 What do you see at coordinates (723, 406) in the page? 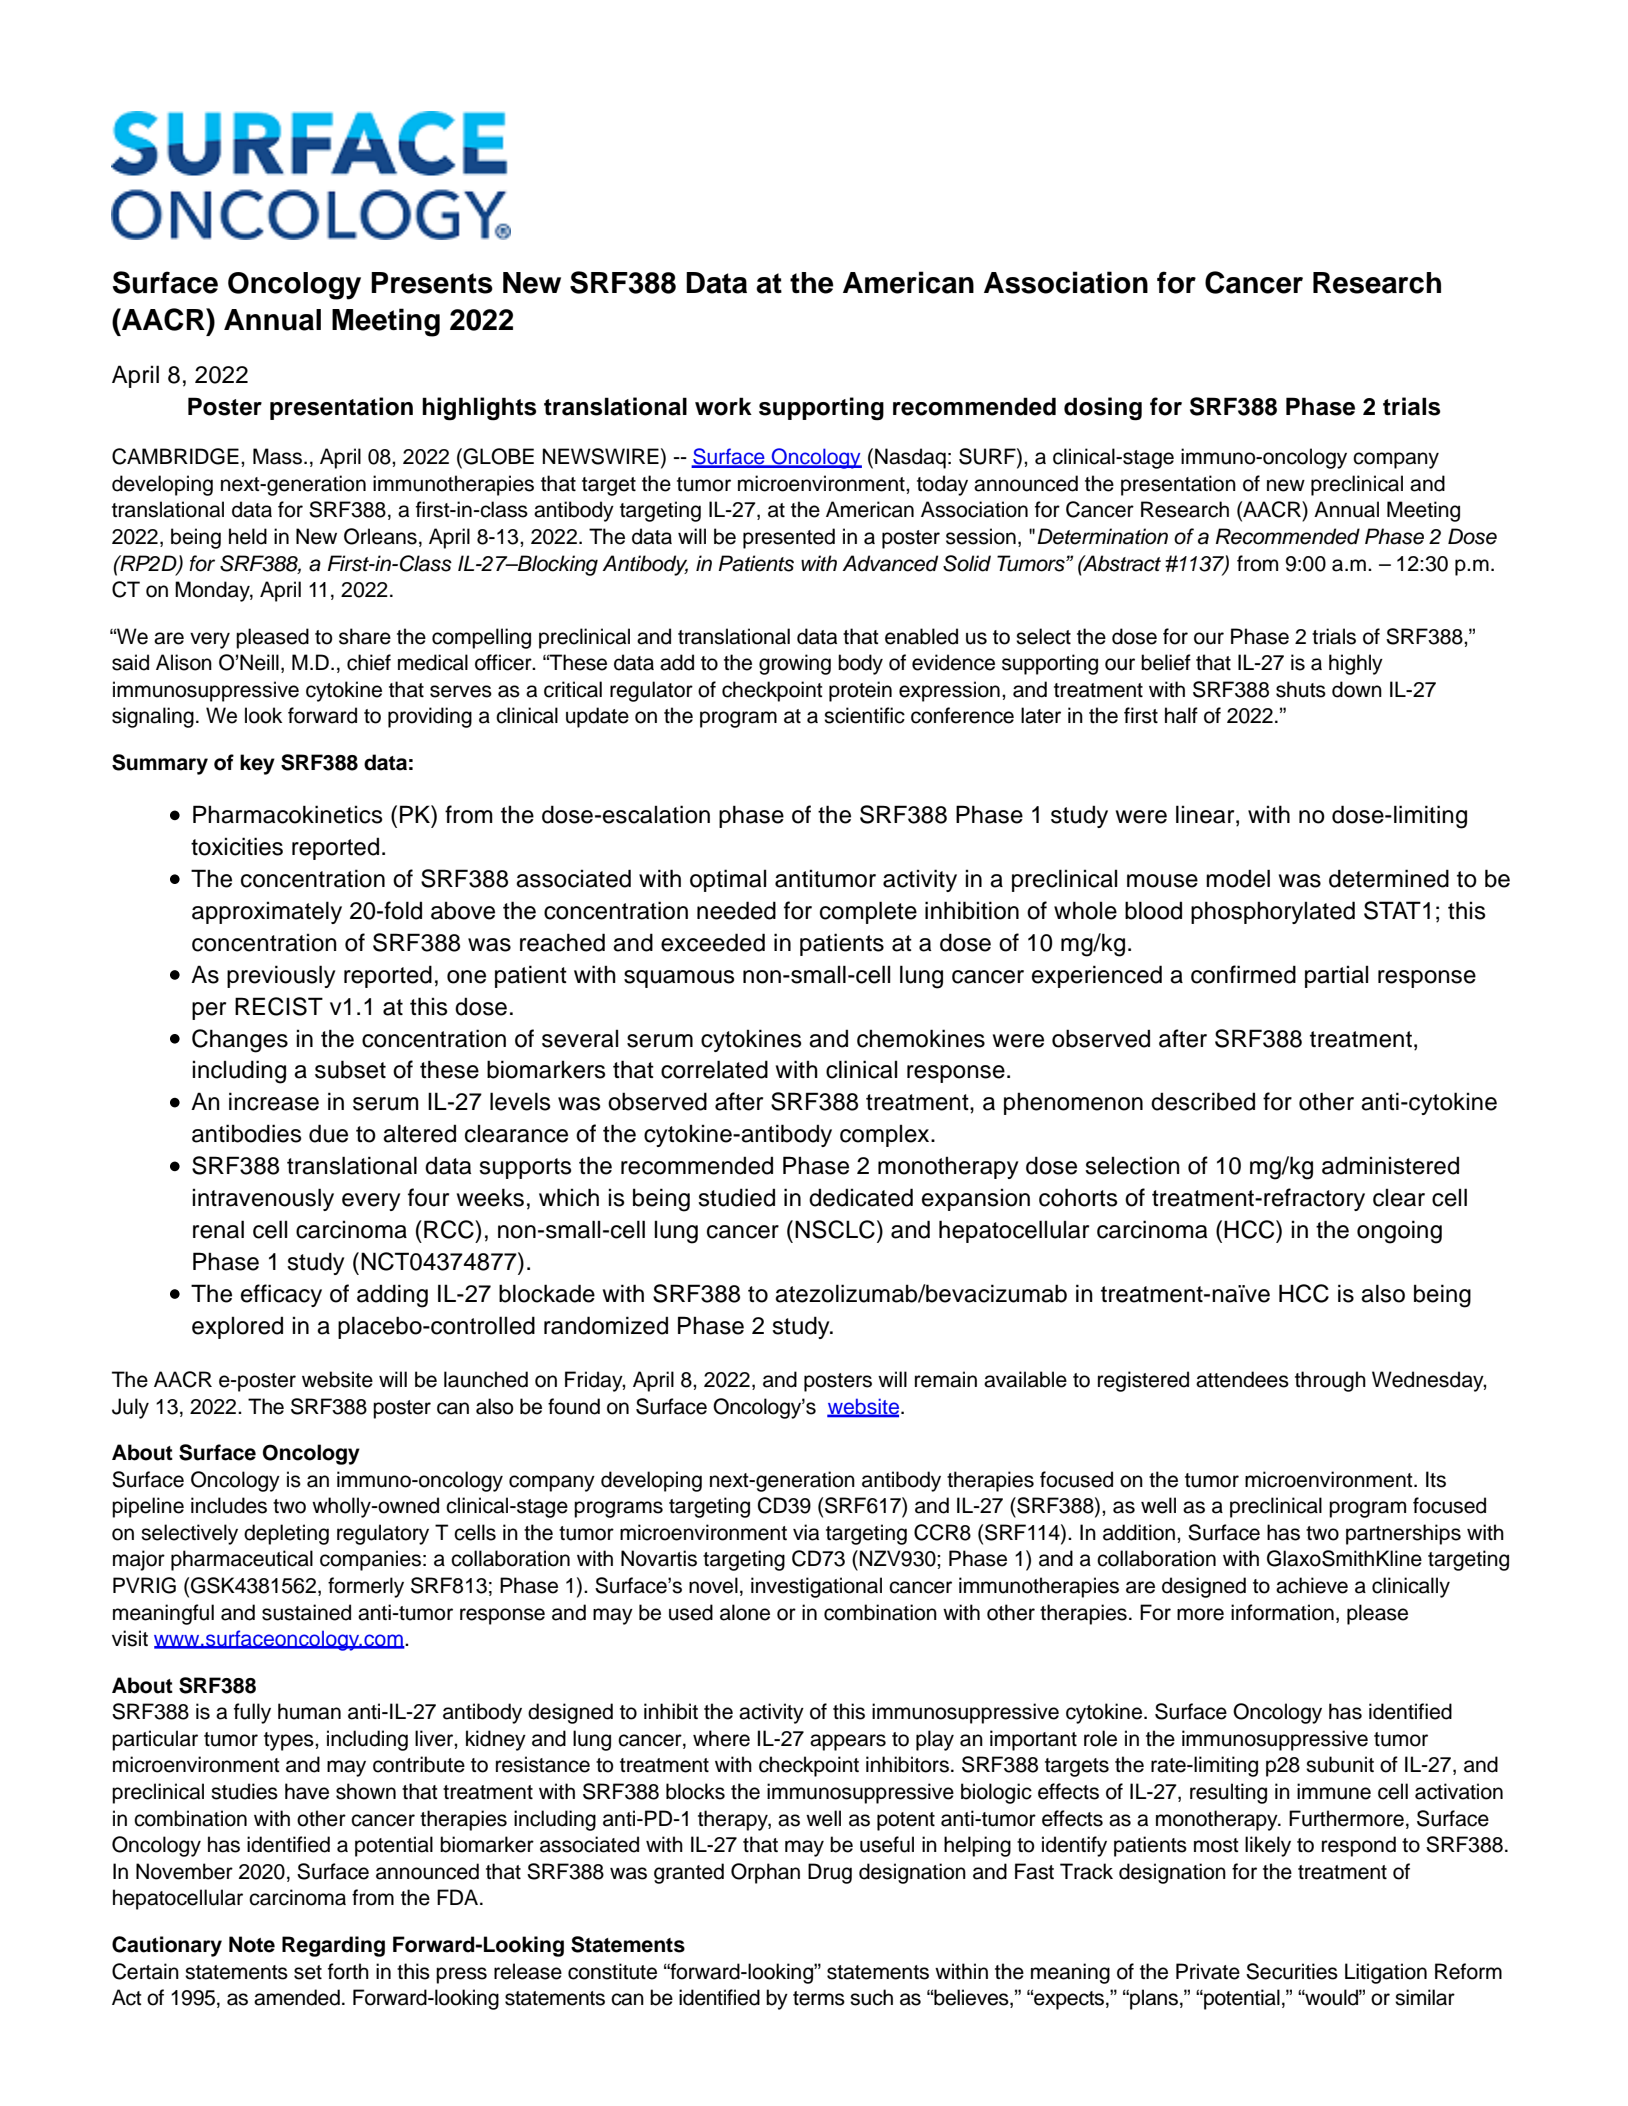
I see `work` at bounding box center [723, 406].
